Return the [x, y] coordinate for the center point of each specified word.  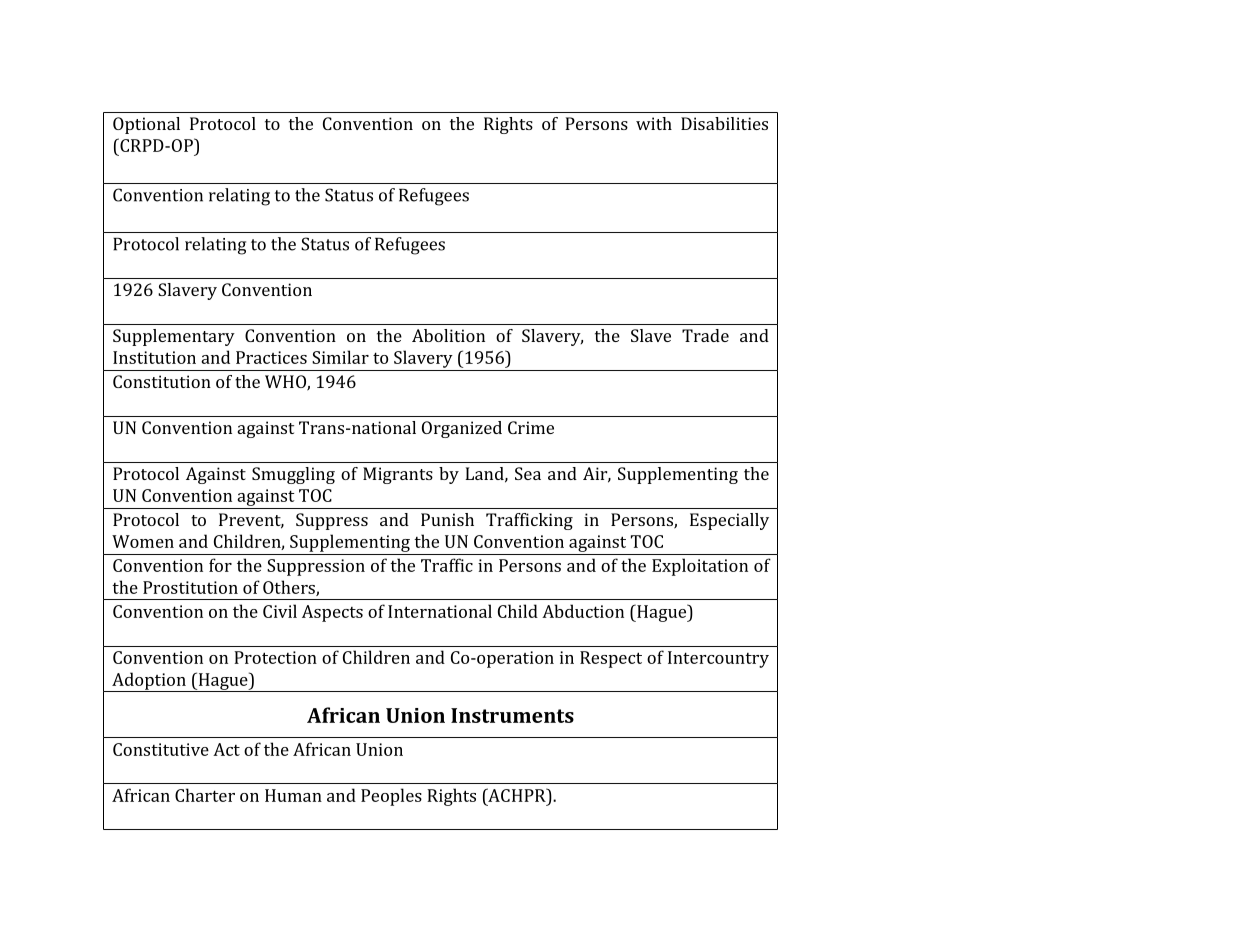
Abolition [448, 335]
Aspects [332, 613]
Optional [146, 125]
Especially [729, 521]
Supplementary [174, 337]
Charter [205, 795]
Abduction [583, 611]
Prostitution [190, 587]
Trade [705, 335]
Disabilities [724, 123]
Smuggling [293, 475]
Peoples [391, 797]
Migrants [398, 475]
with [654, 123]
